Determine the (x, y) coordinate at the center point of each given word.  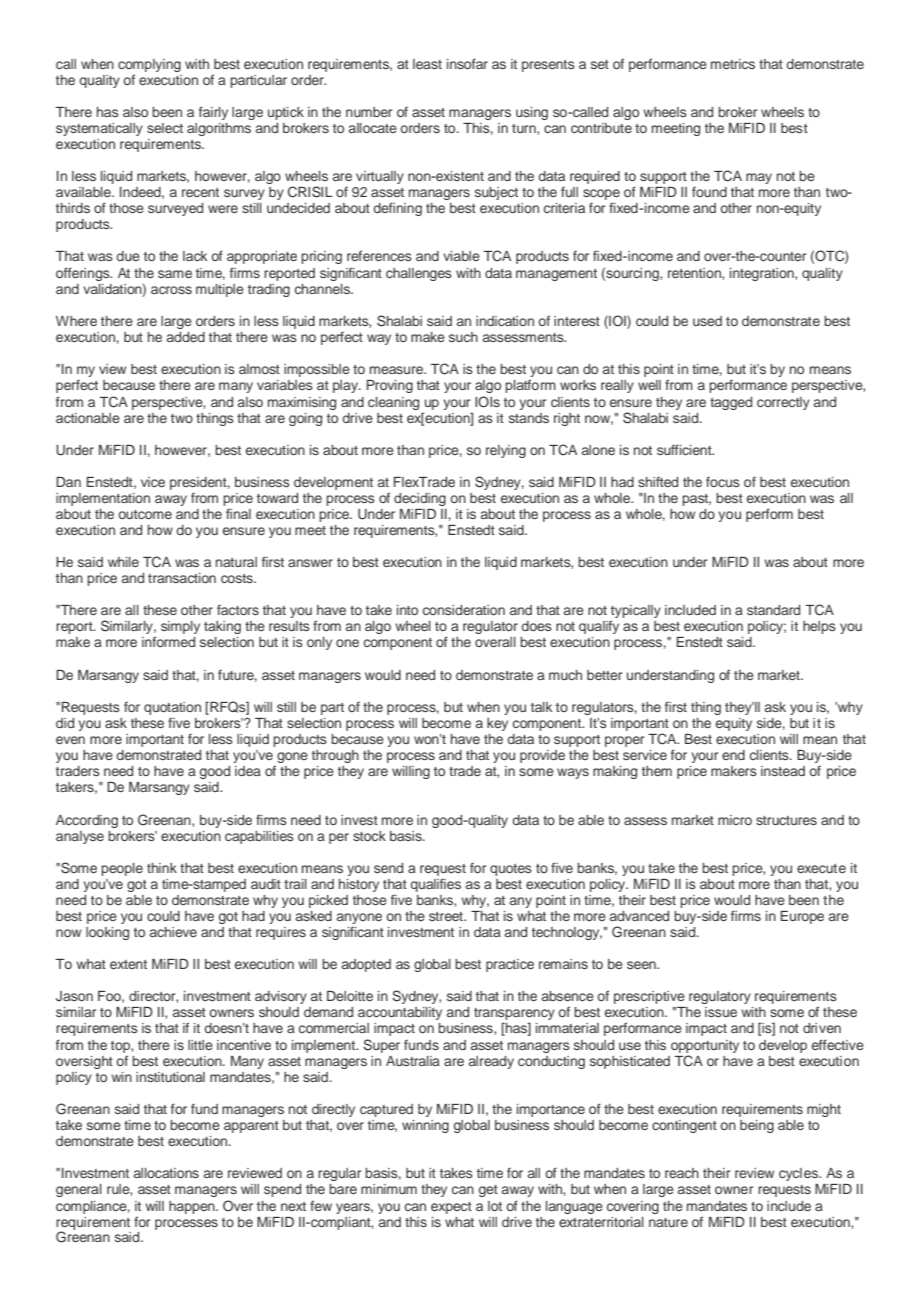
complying (149, 65)
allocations (166, 1173)
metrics (733, 64)
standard (773, 610)
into (407, 610)
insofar (467, 63)
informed (168, 641)
